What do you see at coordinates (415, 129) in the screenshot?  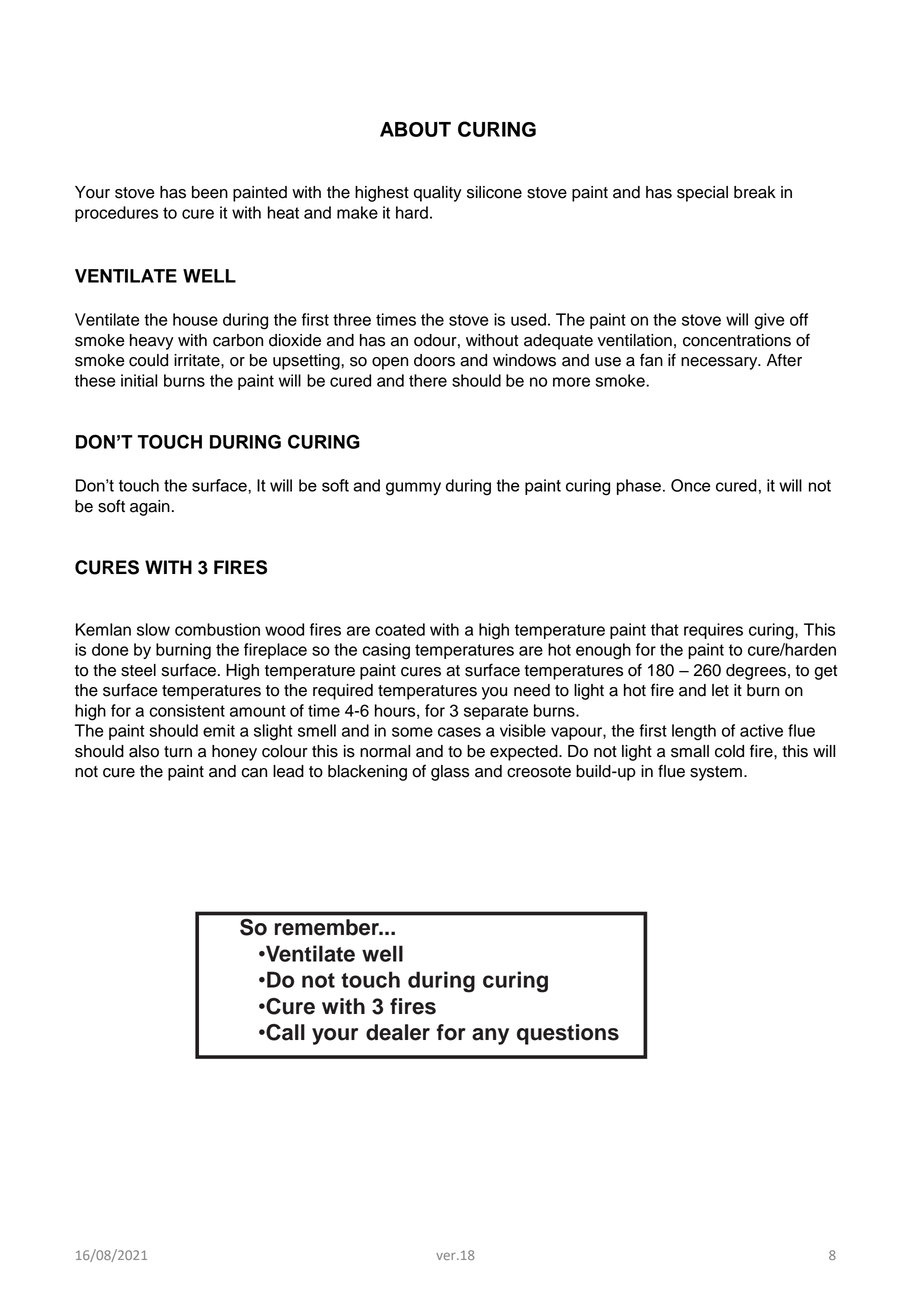 I see `ABOUT` at bounding box center [415, 129].
